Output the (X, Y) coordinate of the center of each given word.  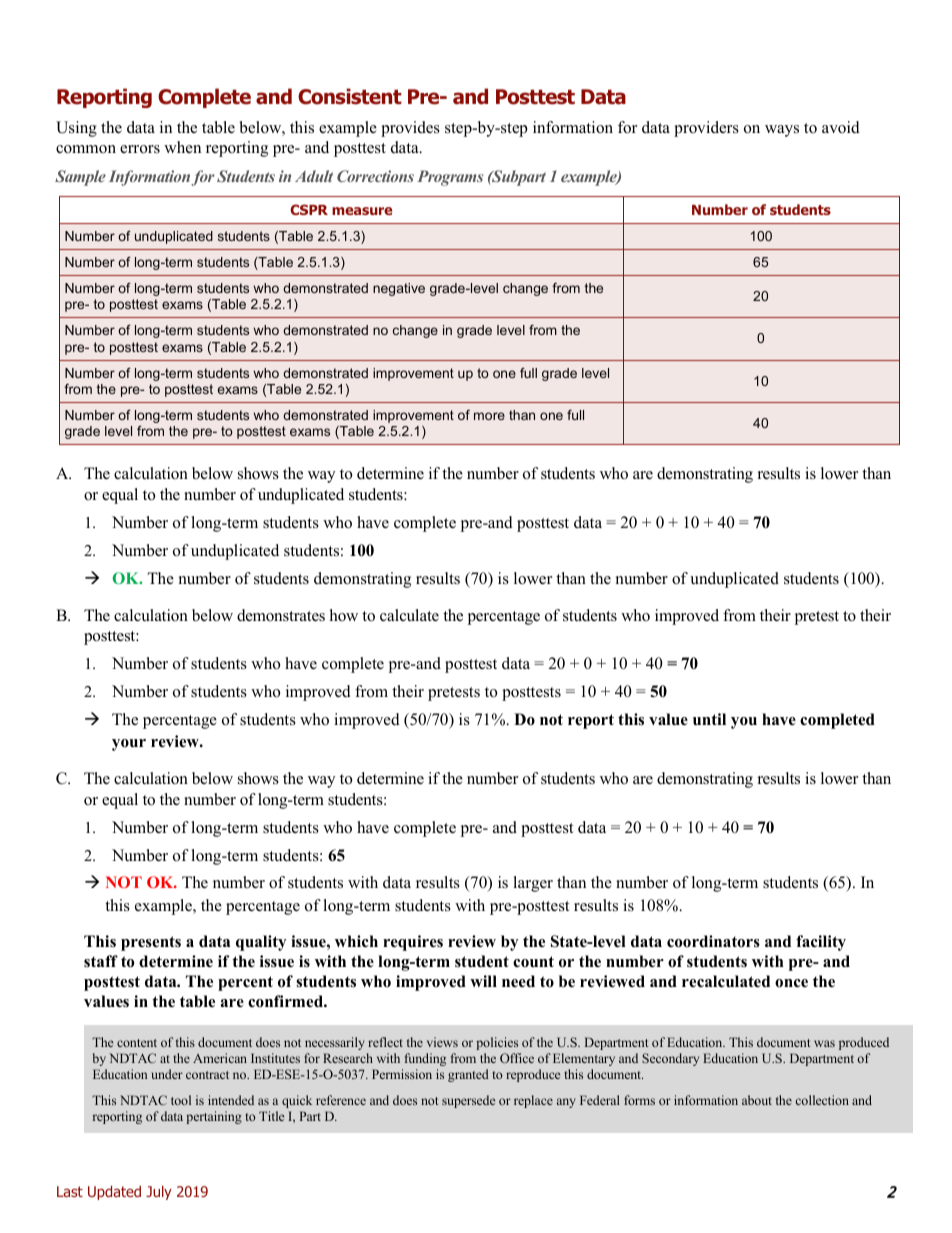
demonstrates (281, 615)
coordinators (713, 941)
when (182, 147)
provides (410, 129)
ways (782, 131)
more (489, 416)
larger (533, 884)
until (709, 719)
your (129, 745)
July (159, 1193)
